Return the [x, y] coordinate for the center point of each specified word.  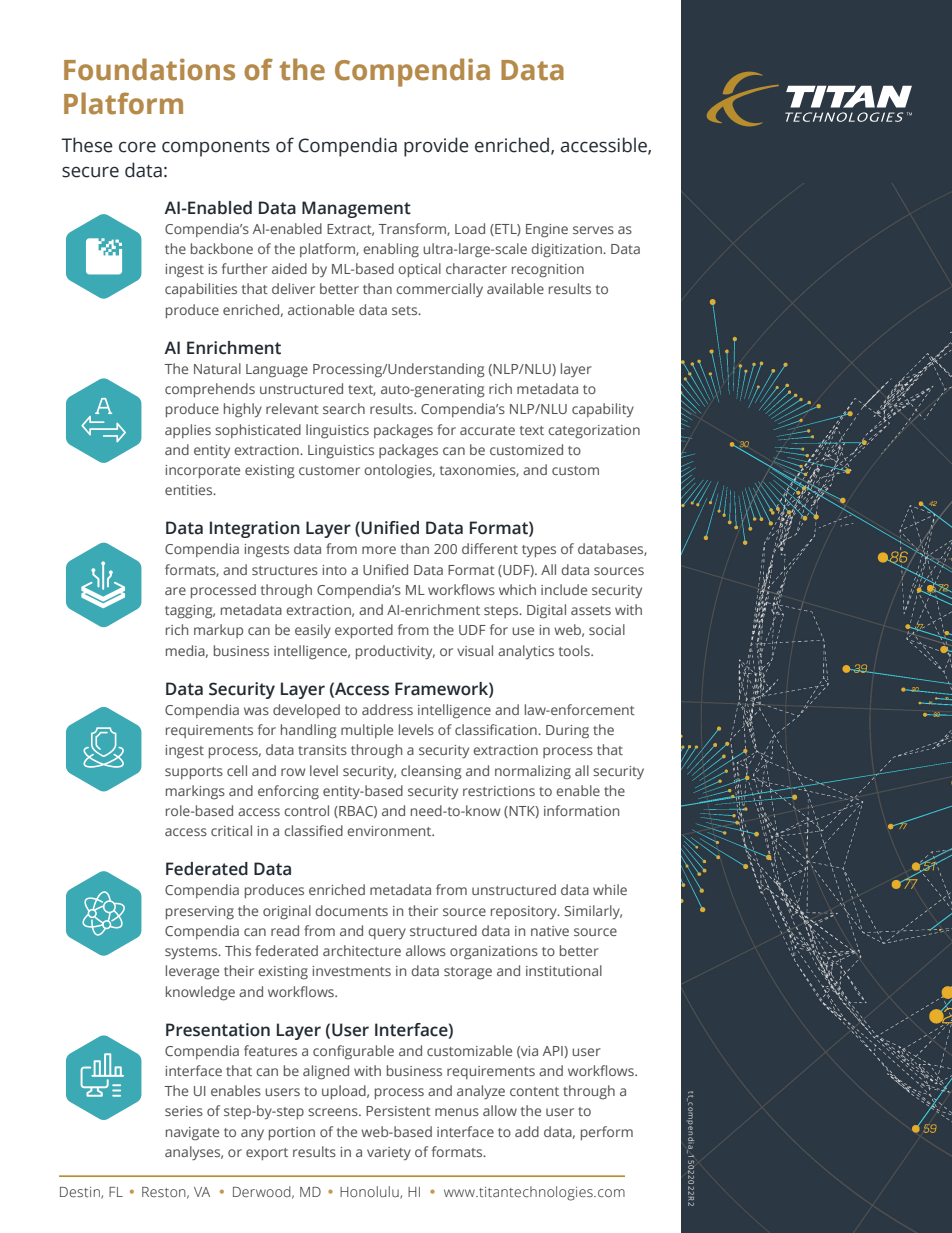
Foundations [149, 69]
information [581, 810]
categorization [594, 432]
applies [188, 431]
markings [195, 792]
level [324, 770]
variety [389, 1153]
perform [607, 1133]
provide [436, 147]
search [344, 408]
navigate [192, 1134]
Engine [547, 231]
